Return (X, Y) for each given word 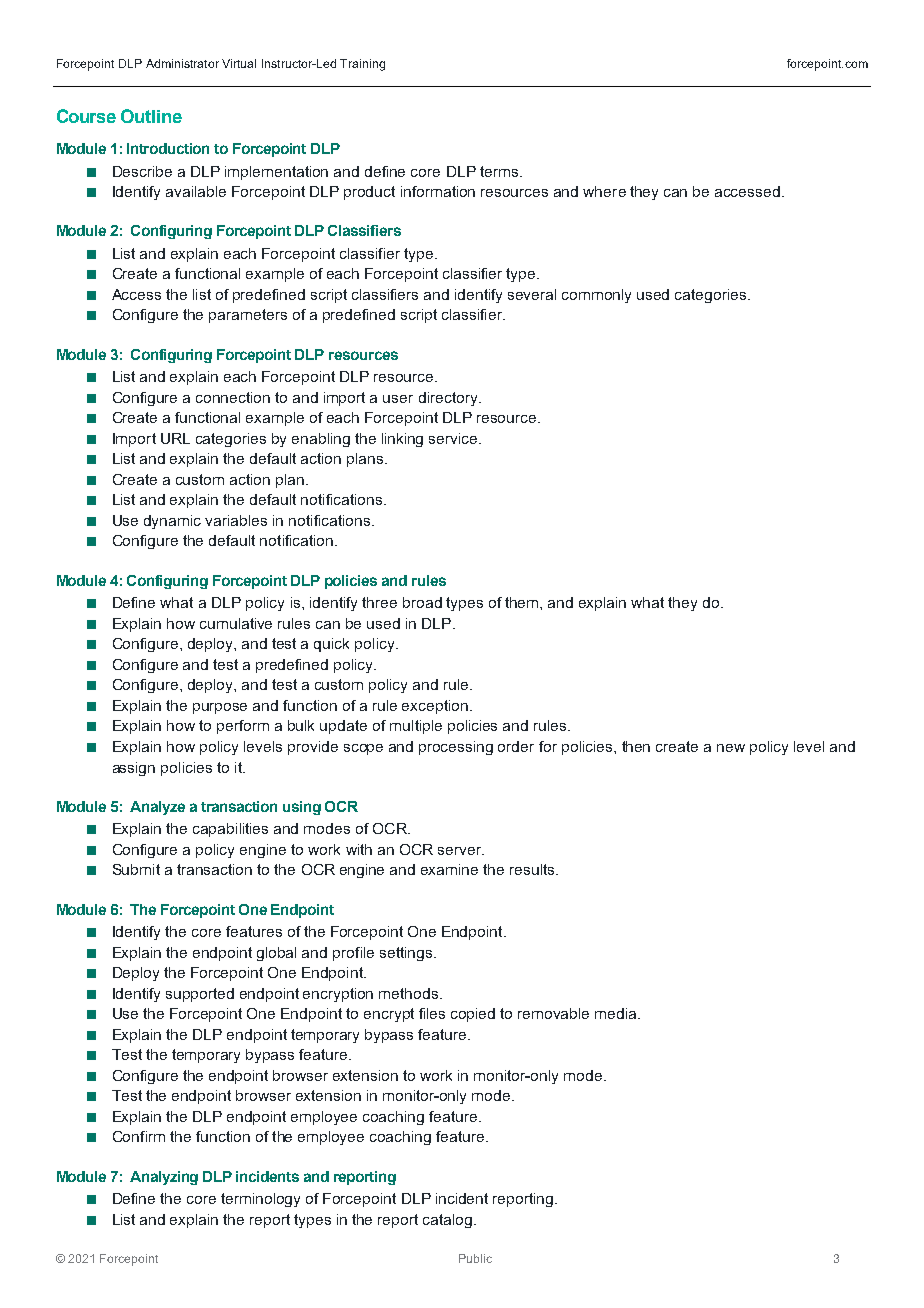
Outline (151, 116)
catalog (449, 1221)
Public (475, 1258)
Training (362, 65)
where (604, 191)
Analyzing (164, 1178)
